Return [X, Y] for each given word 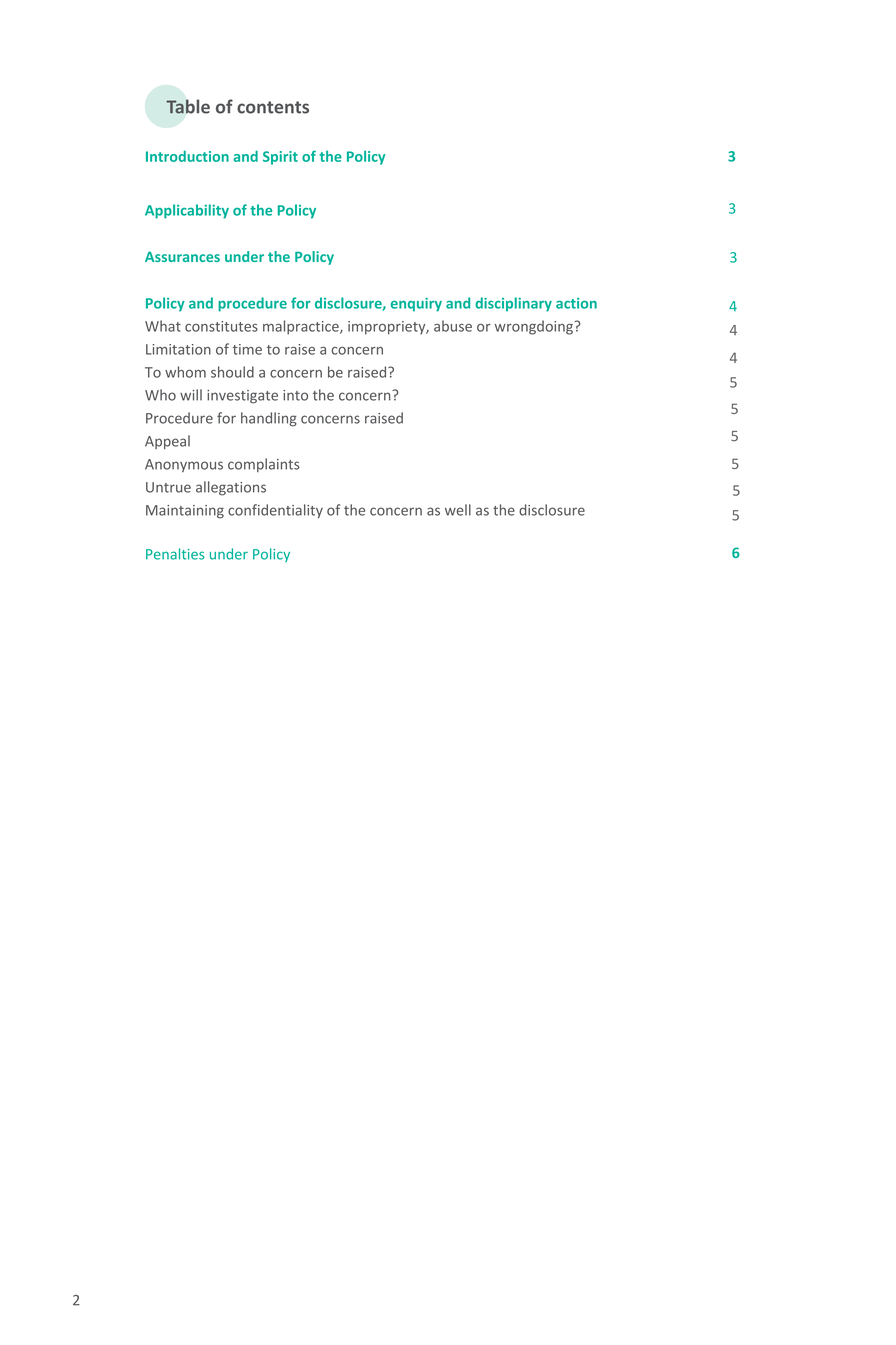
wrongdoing [535, 327]
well [458, 510]
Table [188, 106]
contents [273, 107]
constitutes [221, 326]
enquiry [416, 305]
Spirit [280, 158]
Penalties [175, 554]
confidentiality [275, 511]
